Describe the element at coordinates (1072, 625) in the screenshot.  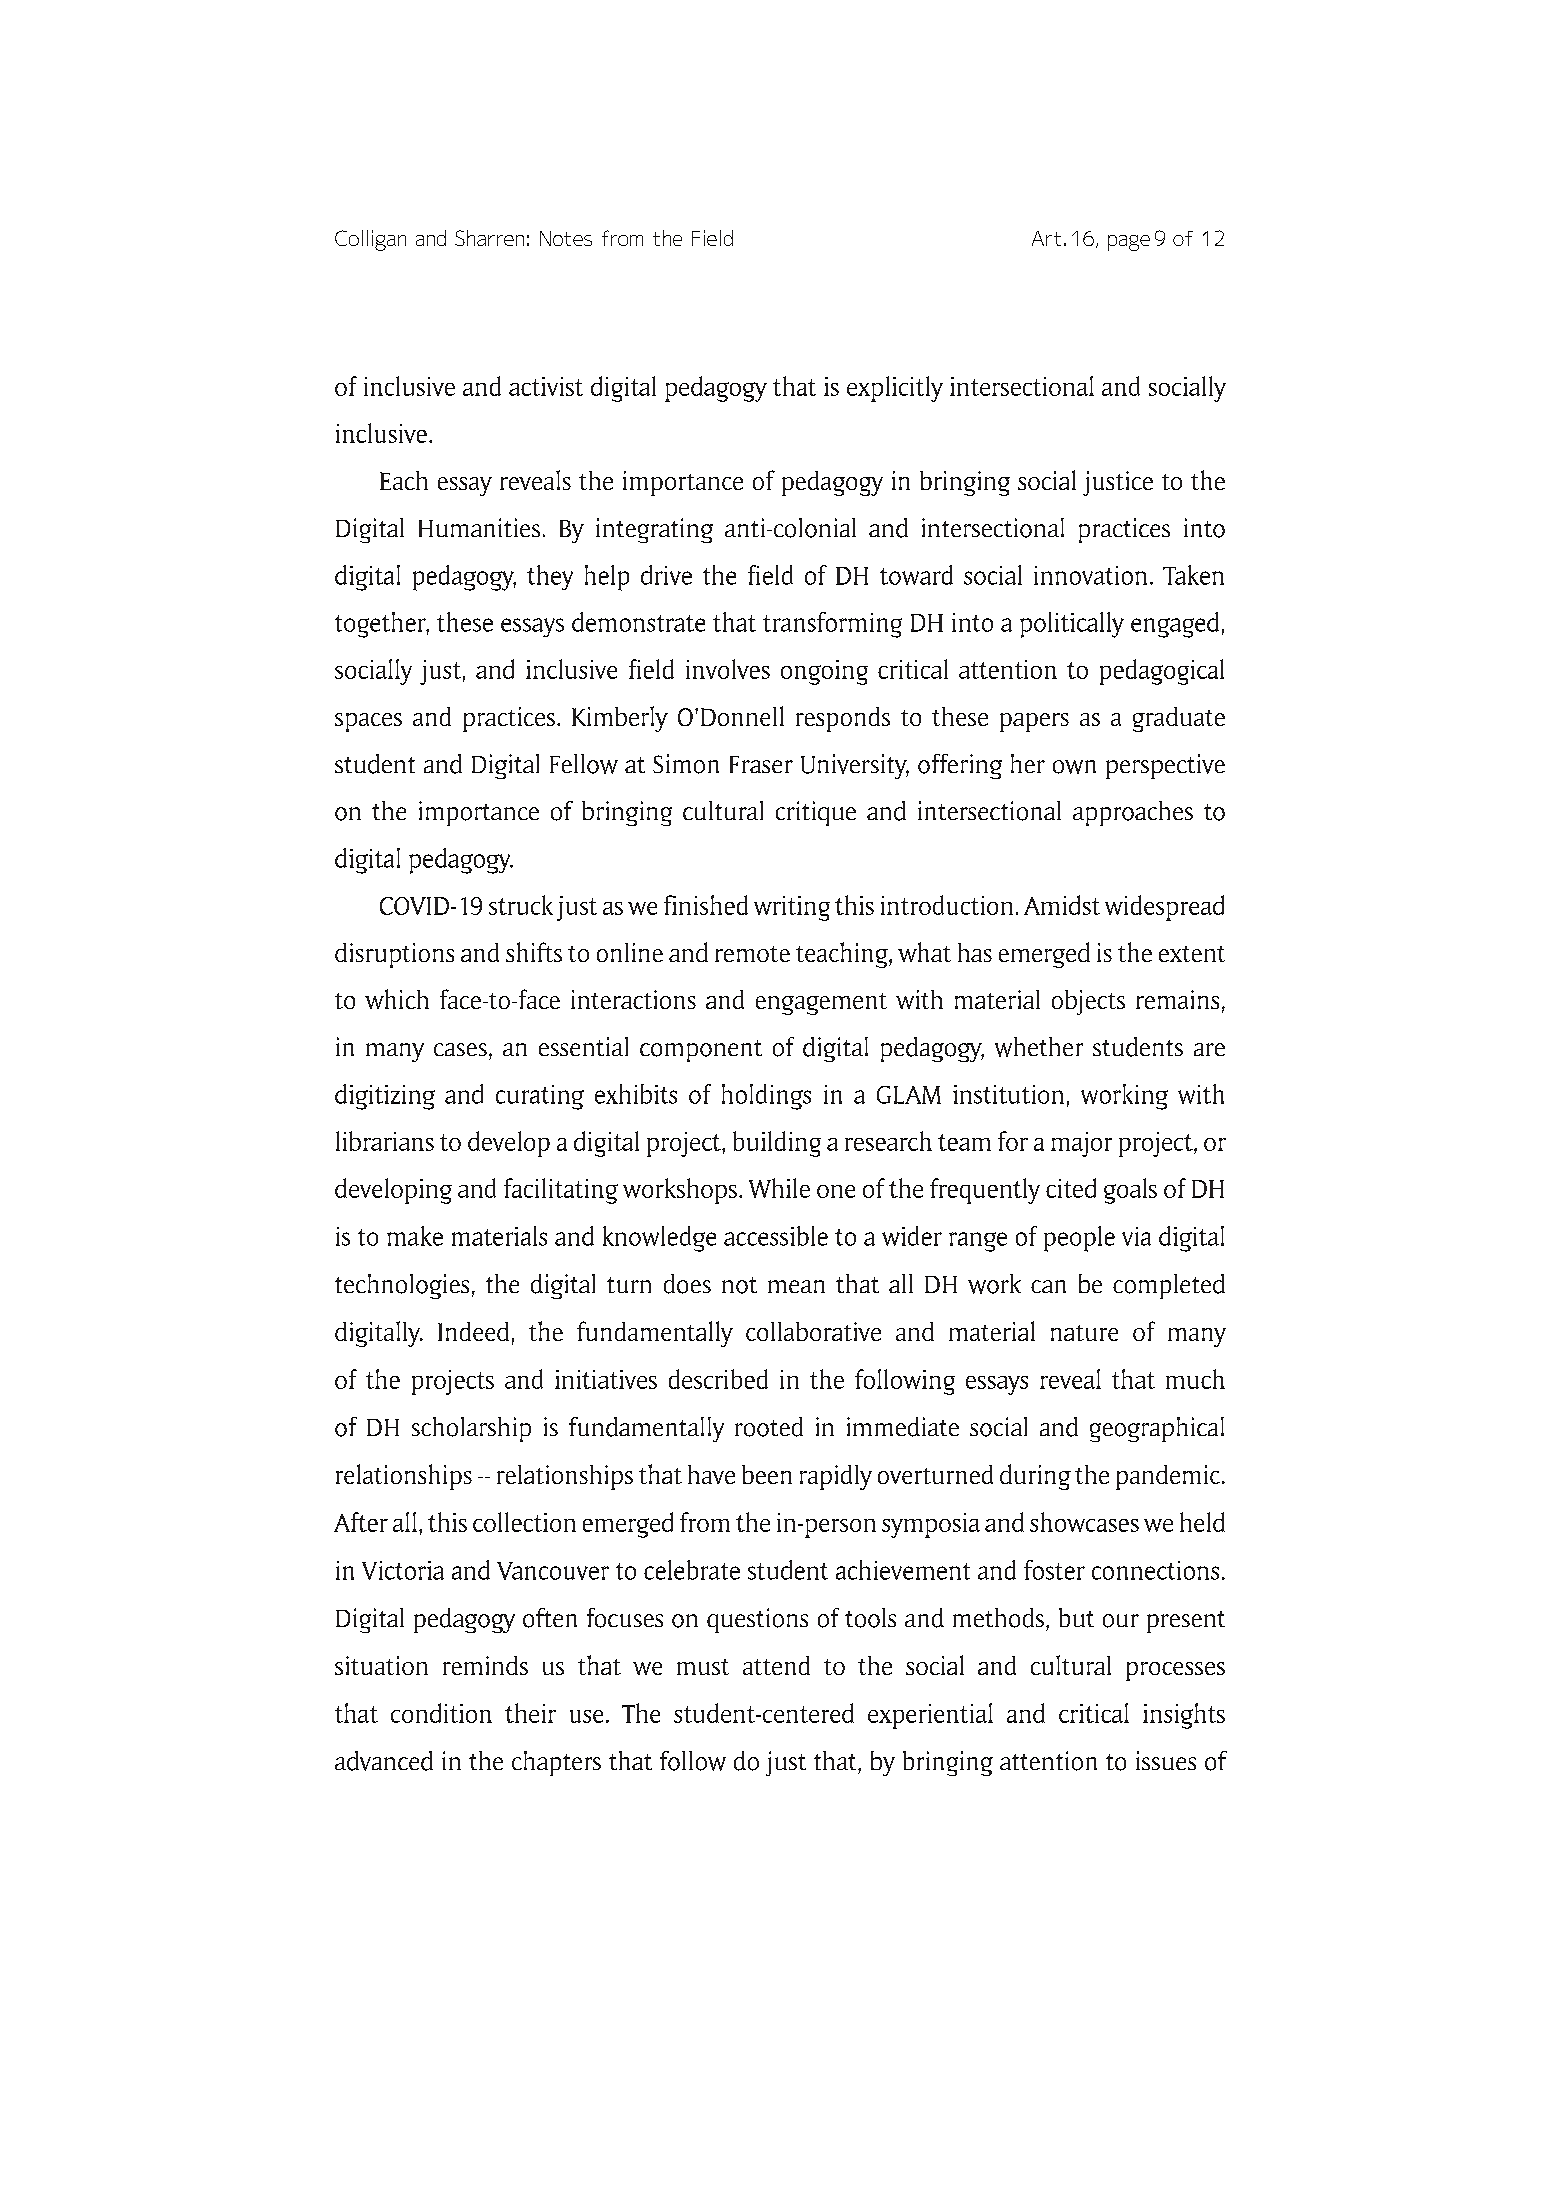
I see `politically` at that location.
